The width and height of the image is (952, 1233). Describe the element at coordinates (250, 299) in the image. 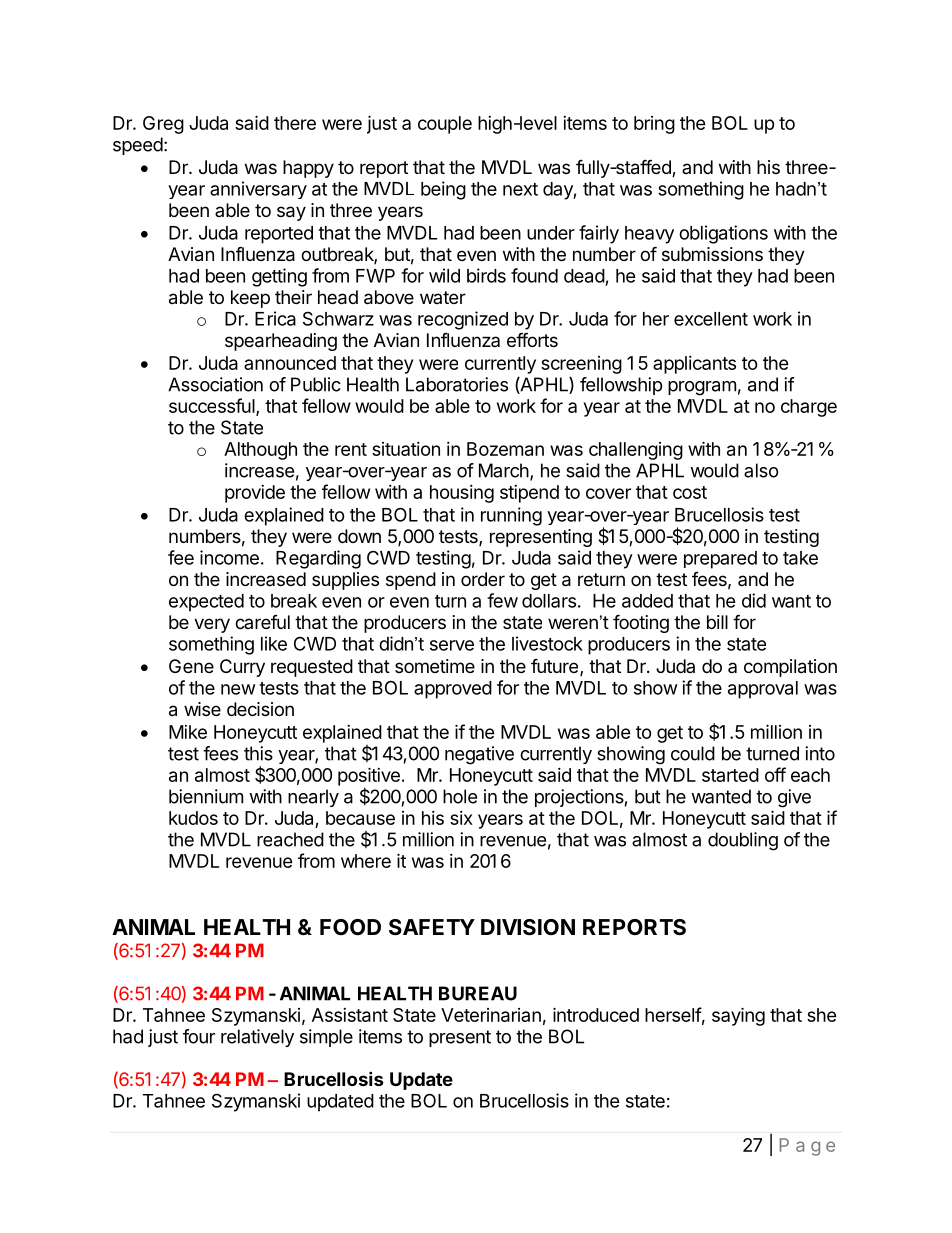

I see `keep` at that location.
